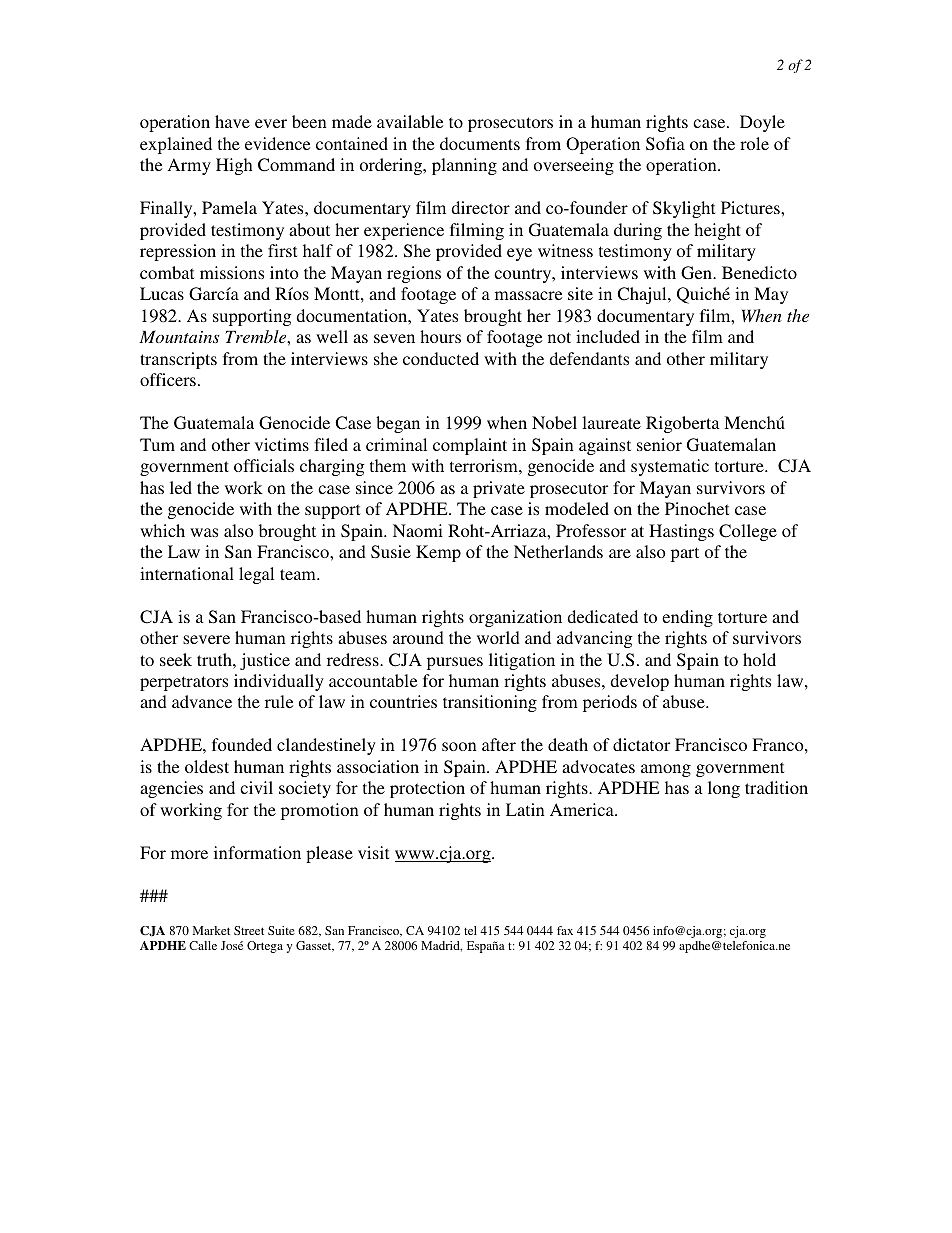 The image size is (952, 1233). Describe the element at coordinates (249, 930) in the image. I see `Street` at that location.
